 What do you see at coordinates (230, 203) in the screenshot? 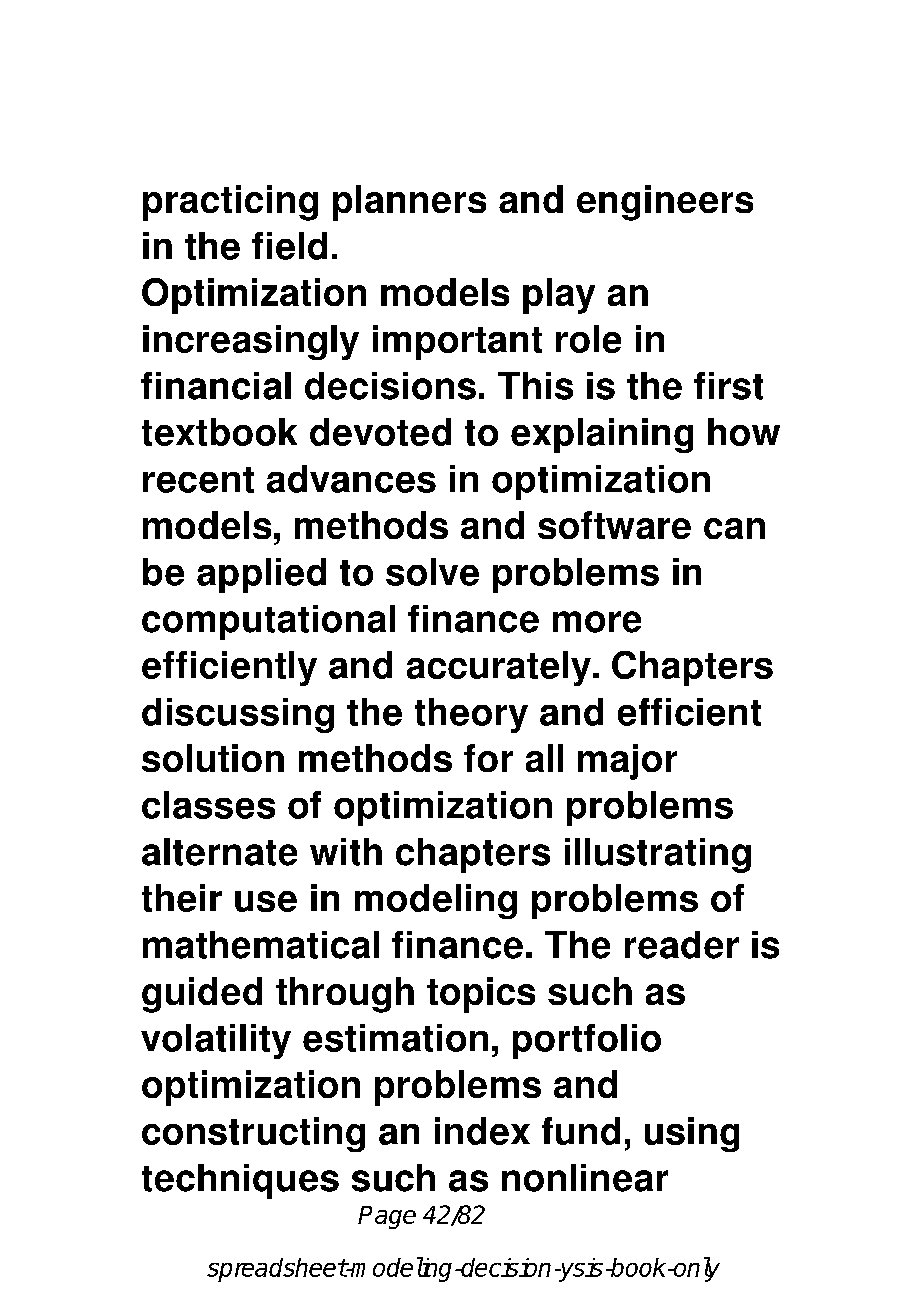
I see `practicing` at bounding box center [230, 203].
